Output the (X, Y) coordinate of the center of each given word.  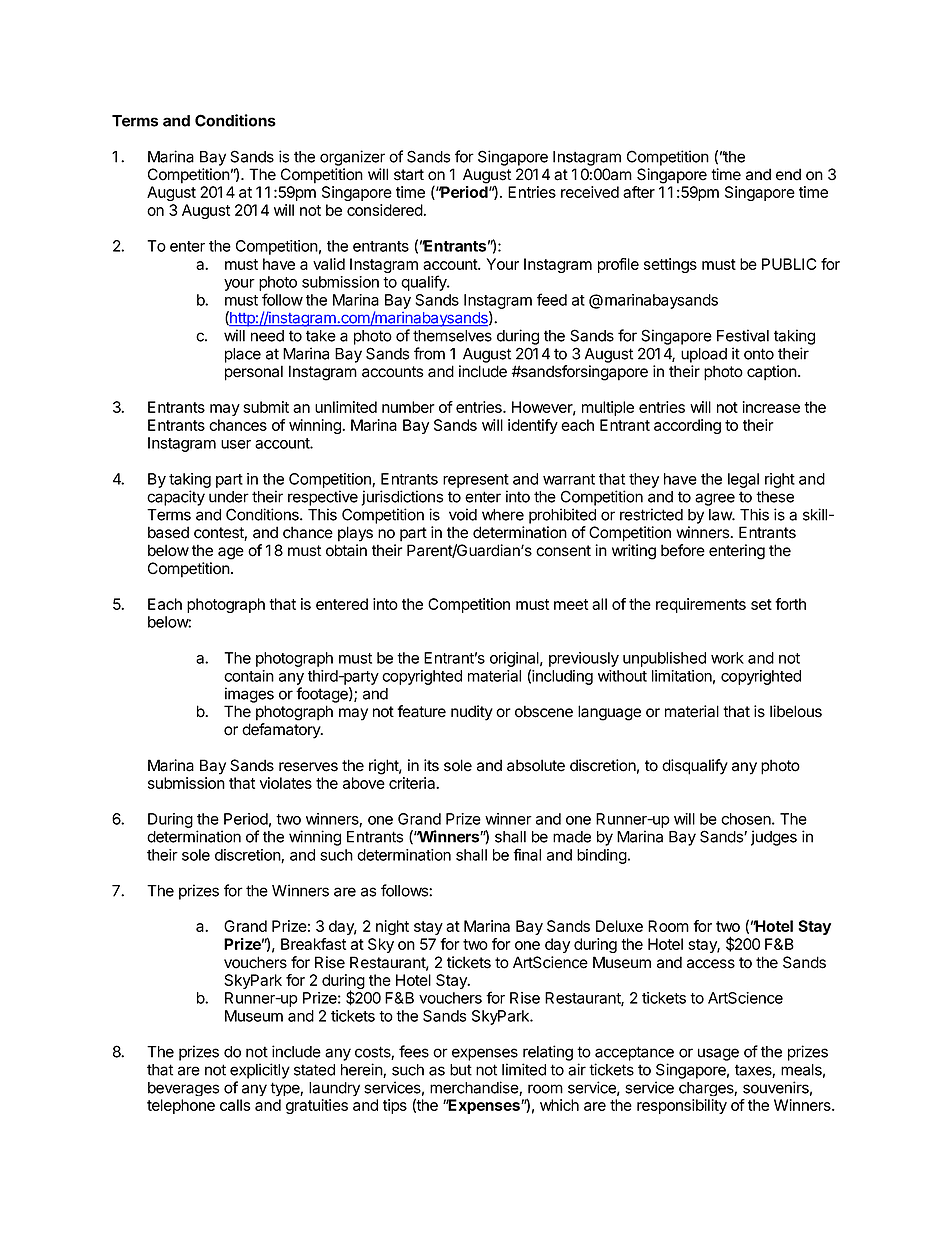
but (461, 1070)
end (788, 174)
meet (571, 604)
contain (249, 676)
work (727, 658)
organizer (352, 158)
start (409, 175)
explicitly (260, 1071)
